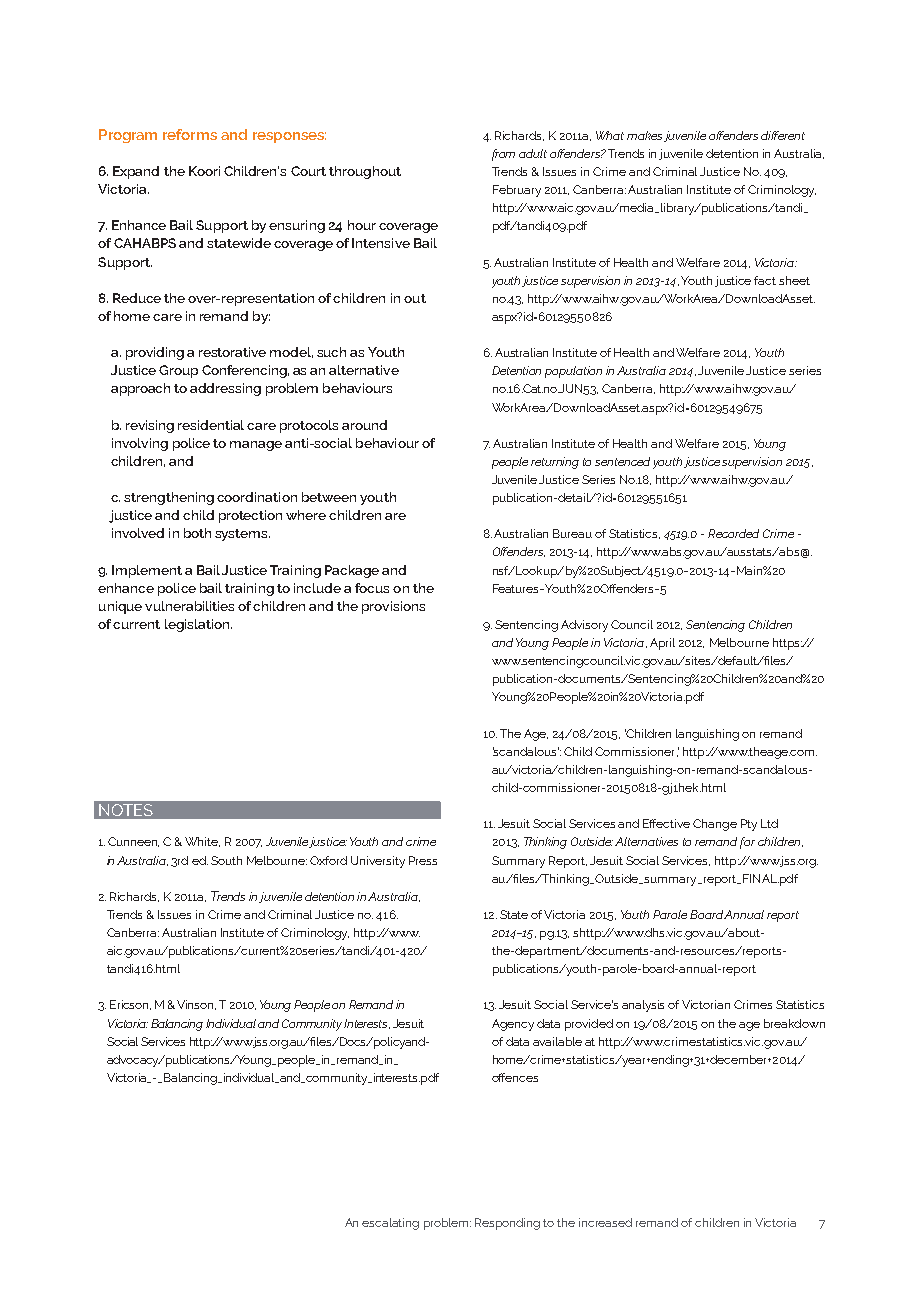 This page has width=924, height=1297. What do you see at coordinates (423, 860) in the page?
I see `Press` at bounding box center [423, 860].
